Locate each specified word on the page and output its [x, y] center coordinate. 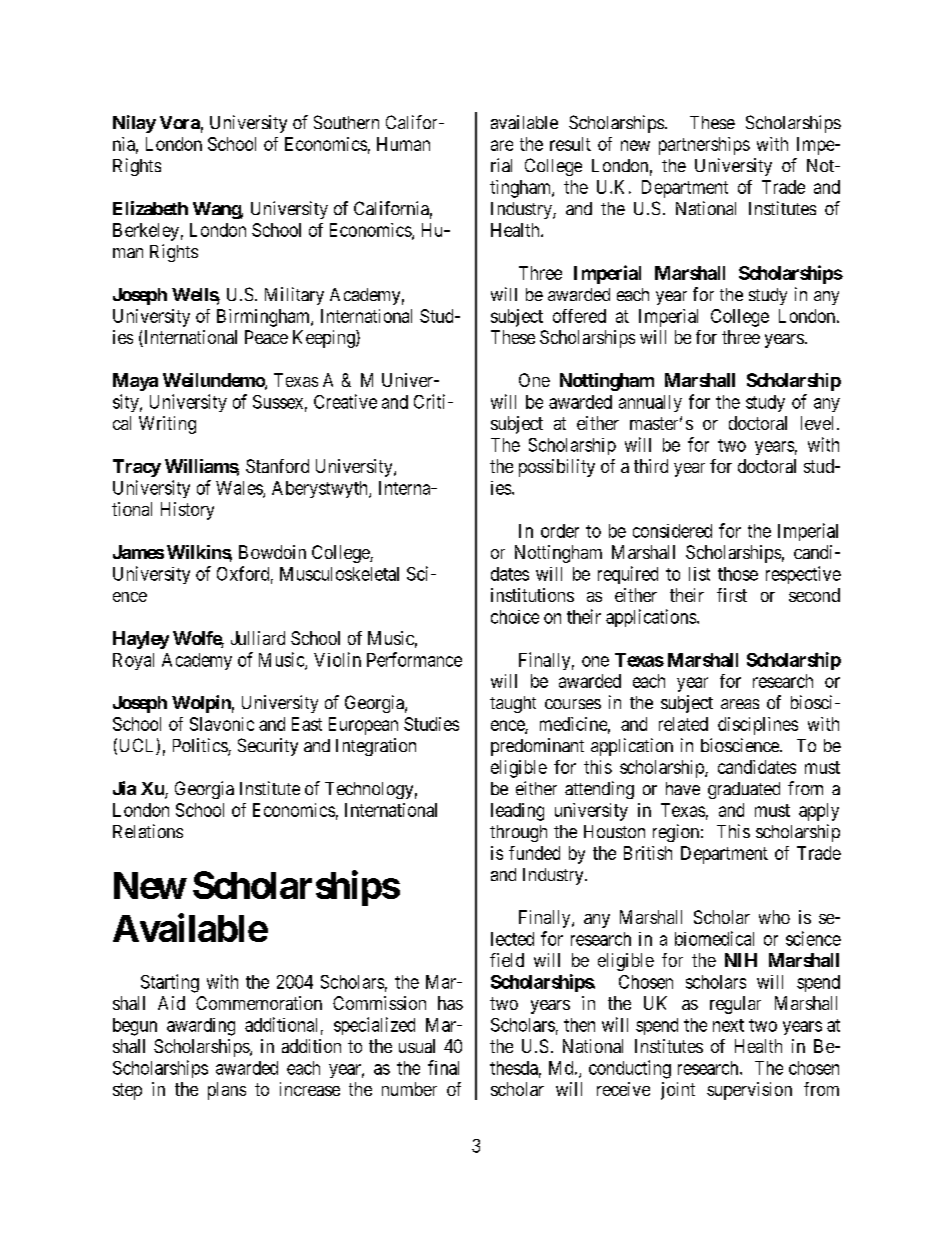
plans [227, 1091]
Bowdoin [272, 552]
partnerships [704, 146]
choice [515, 617]
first [732, 595]
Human [403, 144]
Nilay [134, 124]
